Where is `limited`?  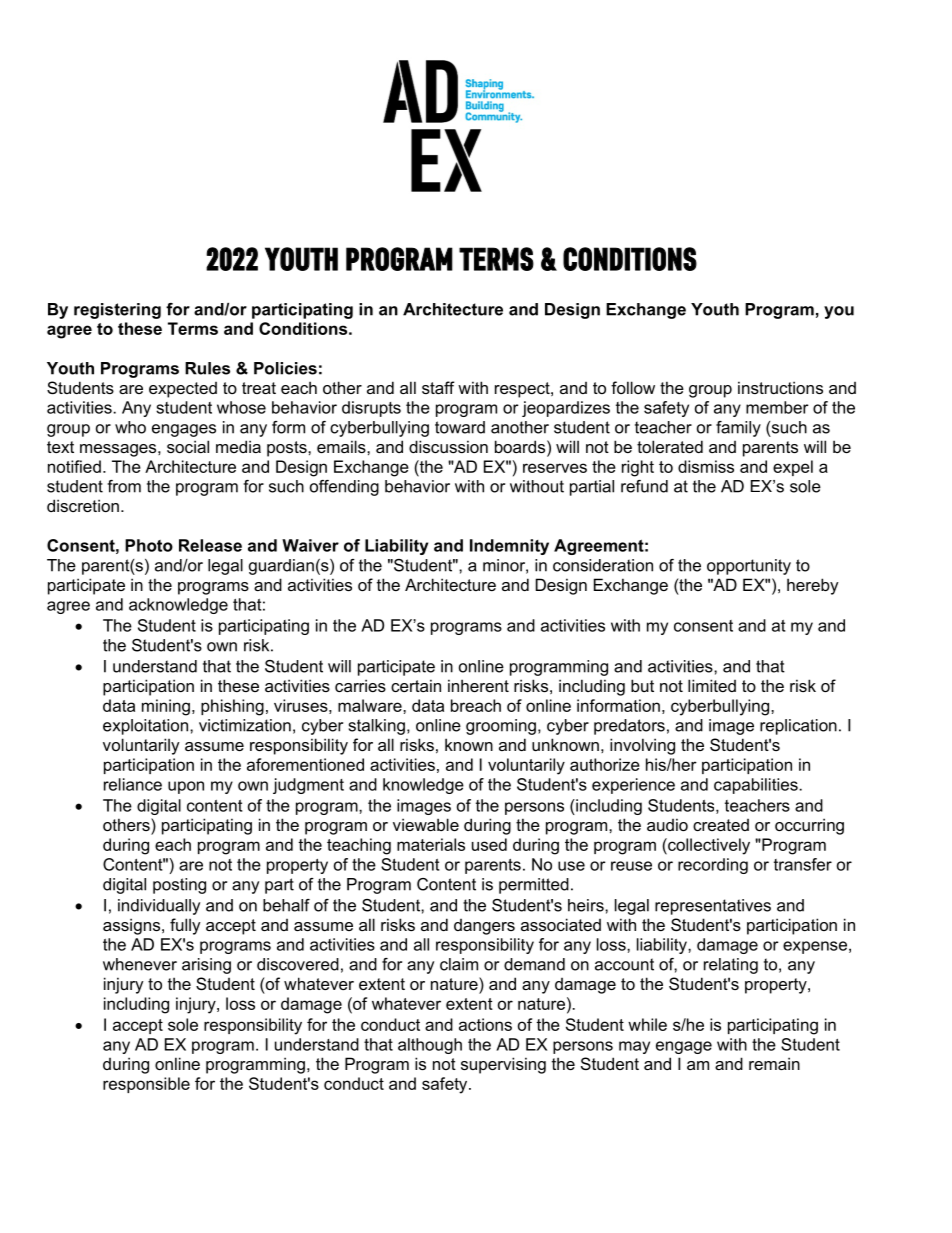
limited is located at coordinates (712, 685).
